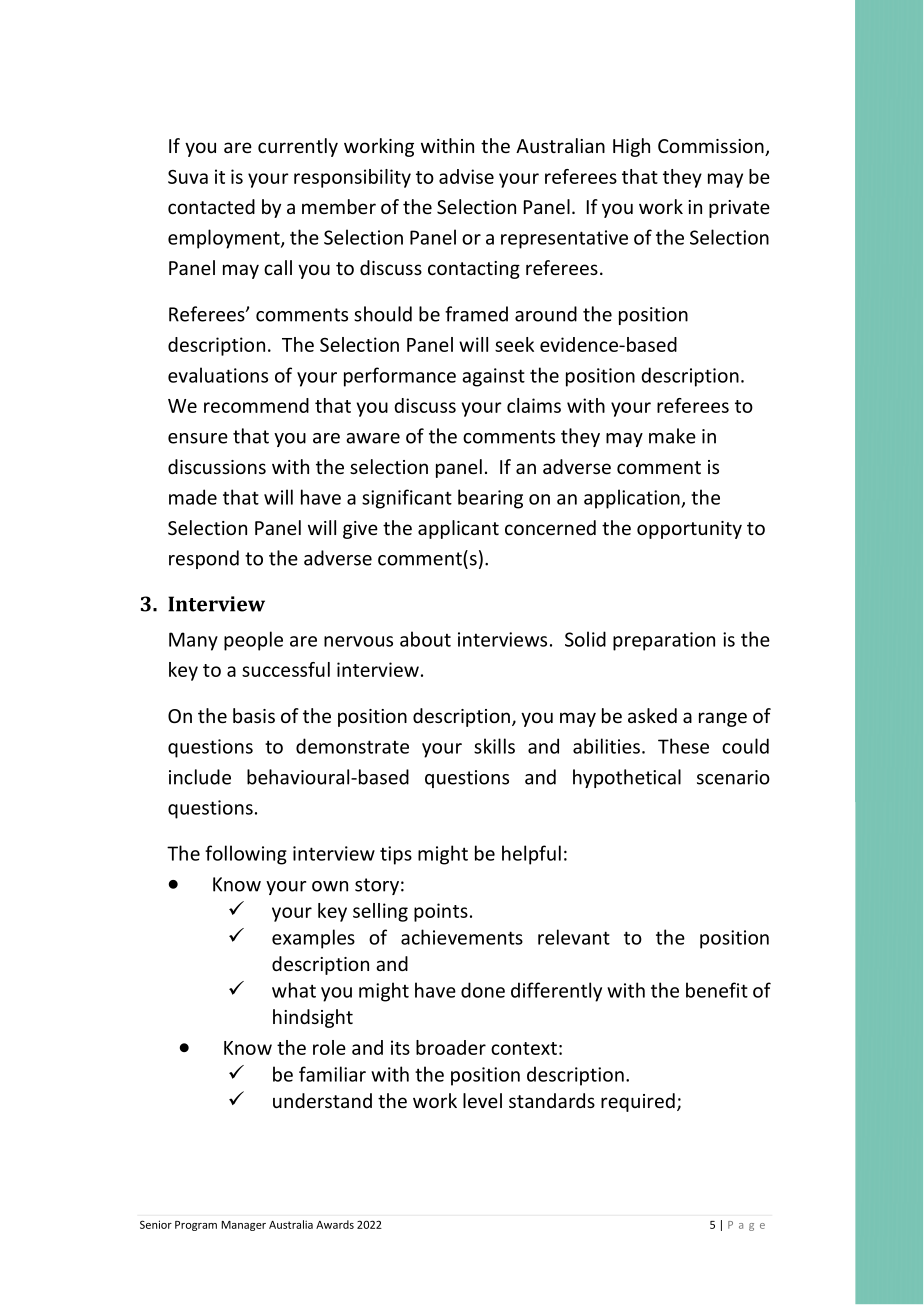  Describe the element at coordinates (466, 176) in the screenshot. I see `advise` at that location.
